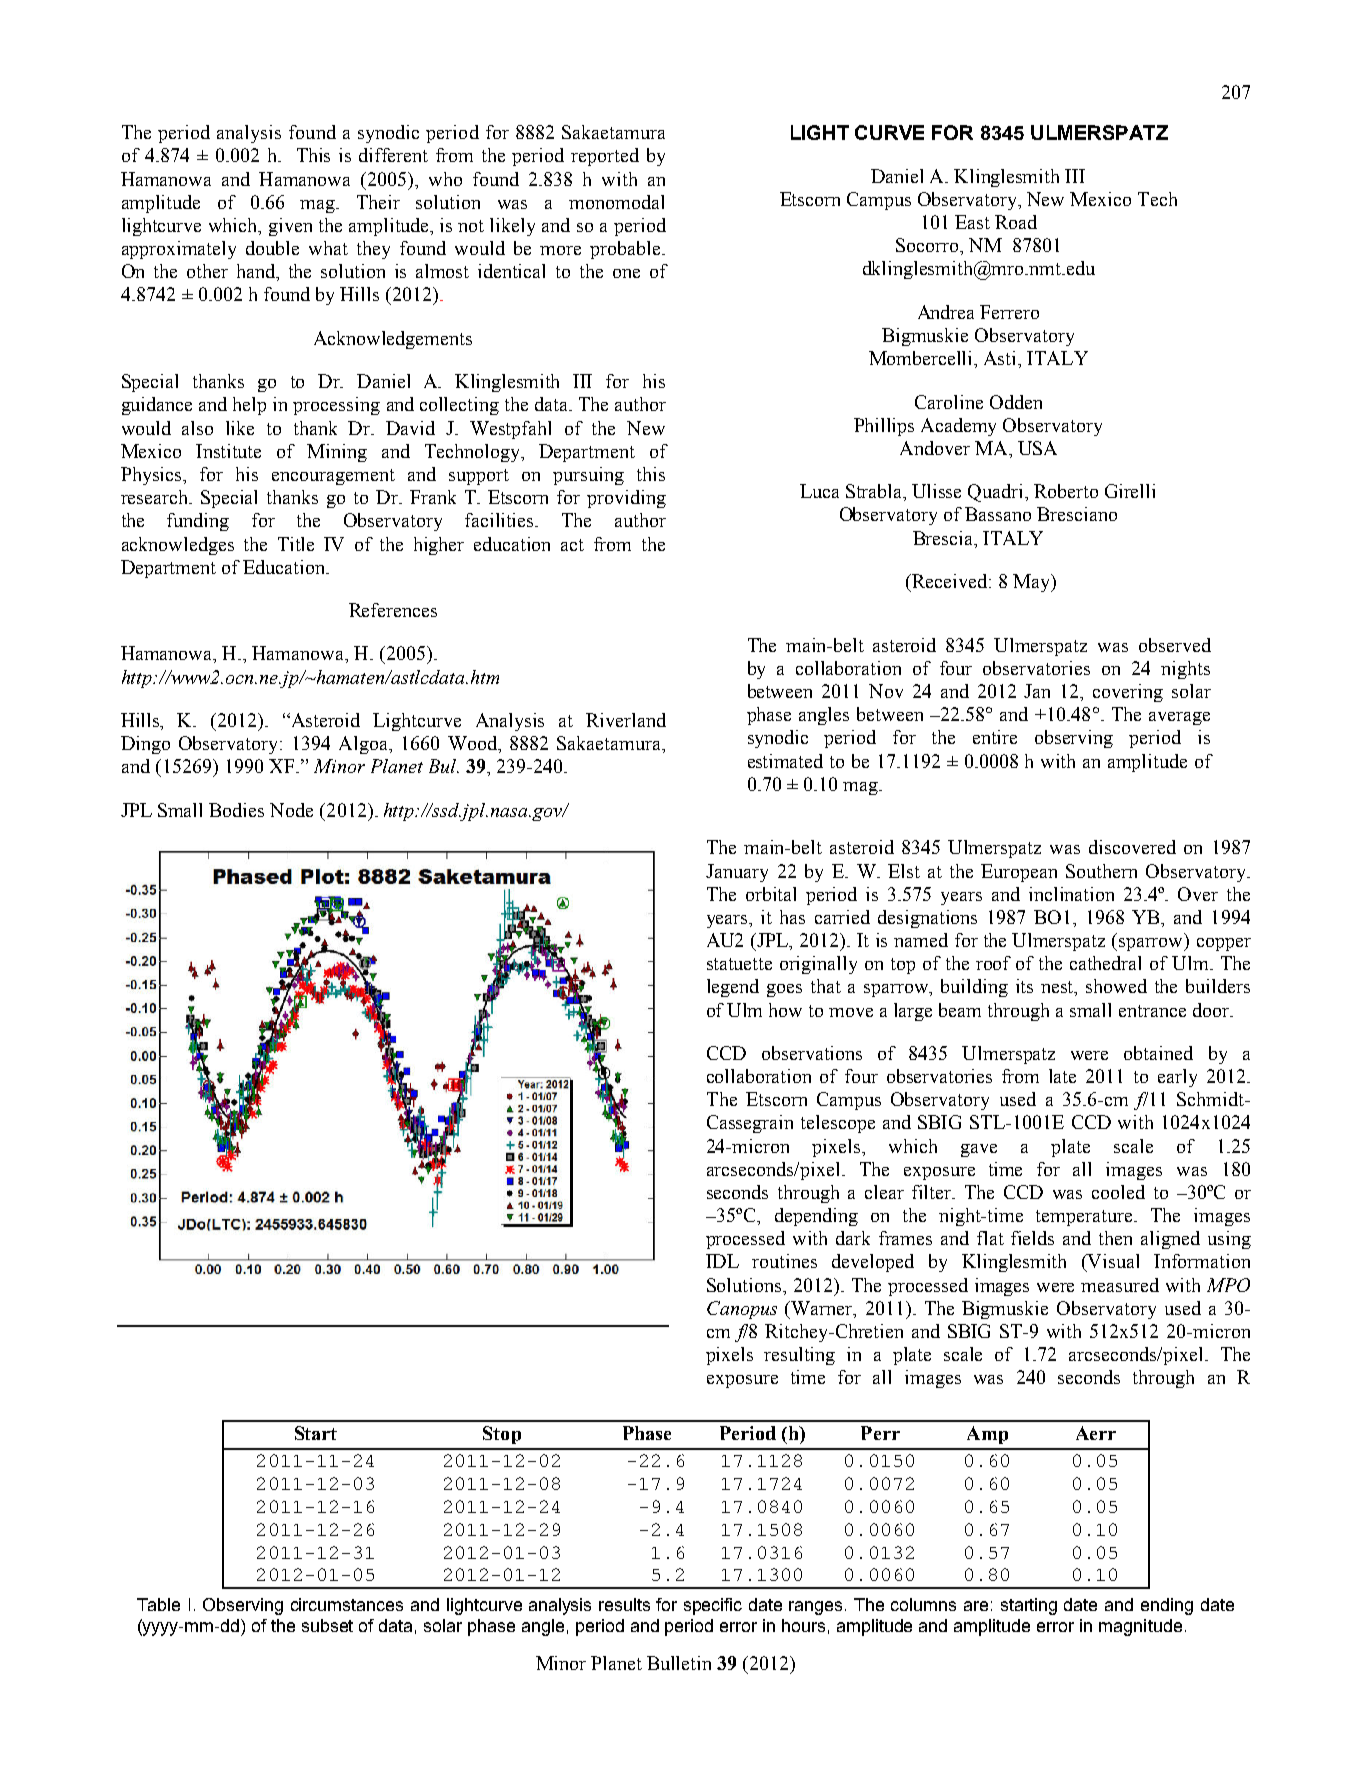 The image size is (1372, 1775). Describe the element at coordinates (327, 1625) in the screenshot. I see `subset` at that location.
